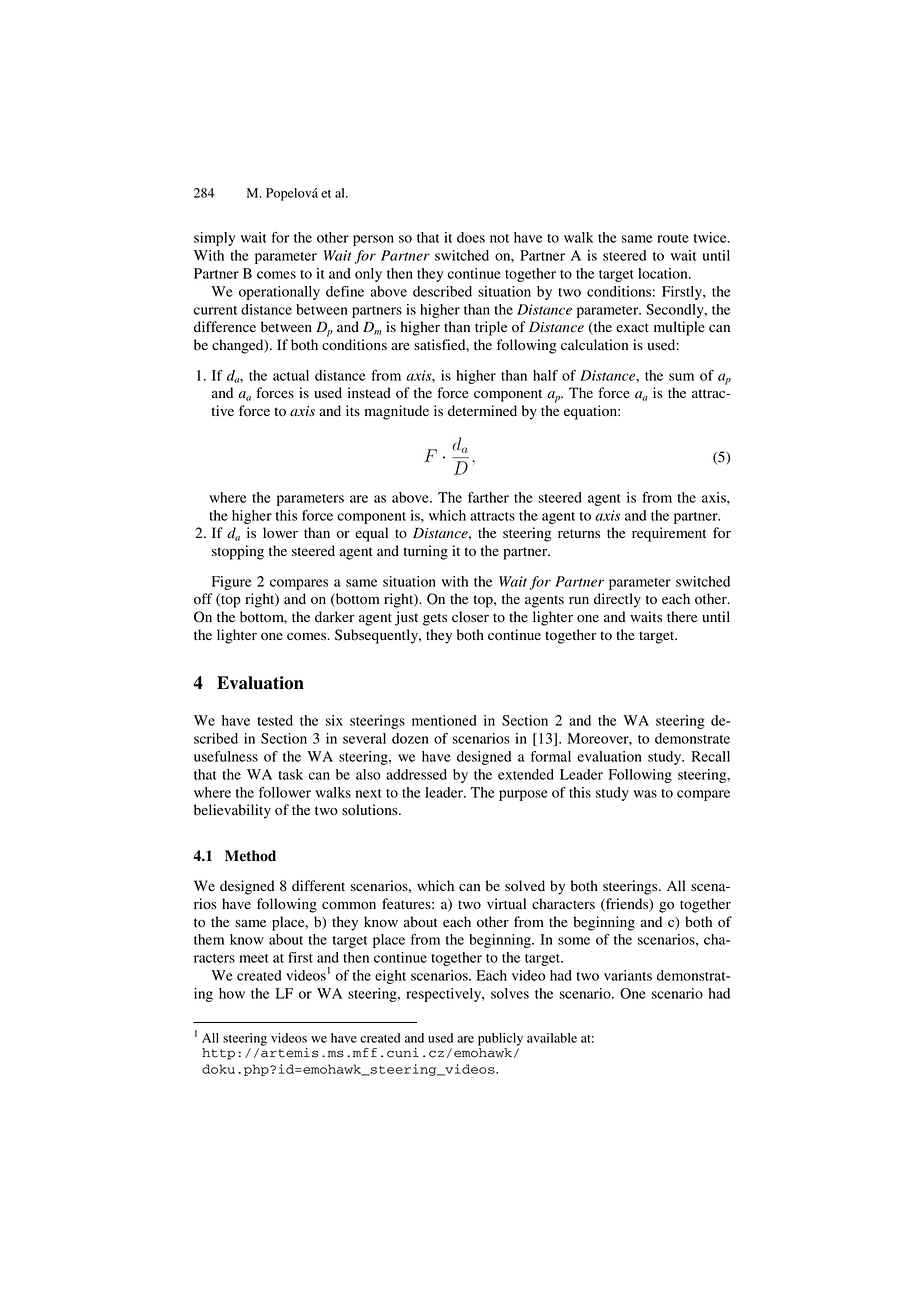 The width and height of the screenshot is (924, 1308). What do you see at coordinates (669, 534) in the screenshot?
I see `requirement` at bounding box center [669, 534].
